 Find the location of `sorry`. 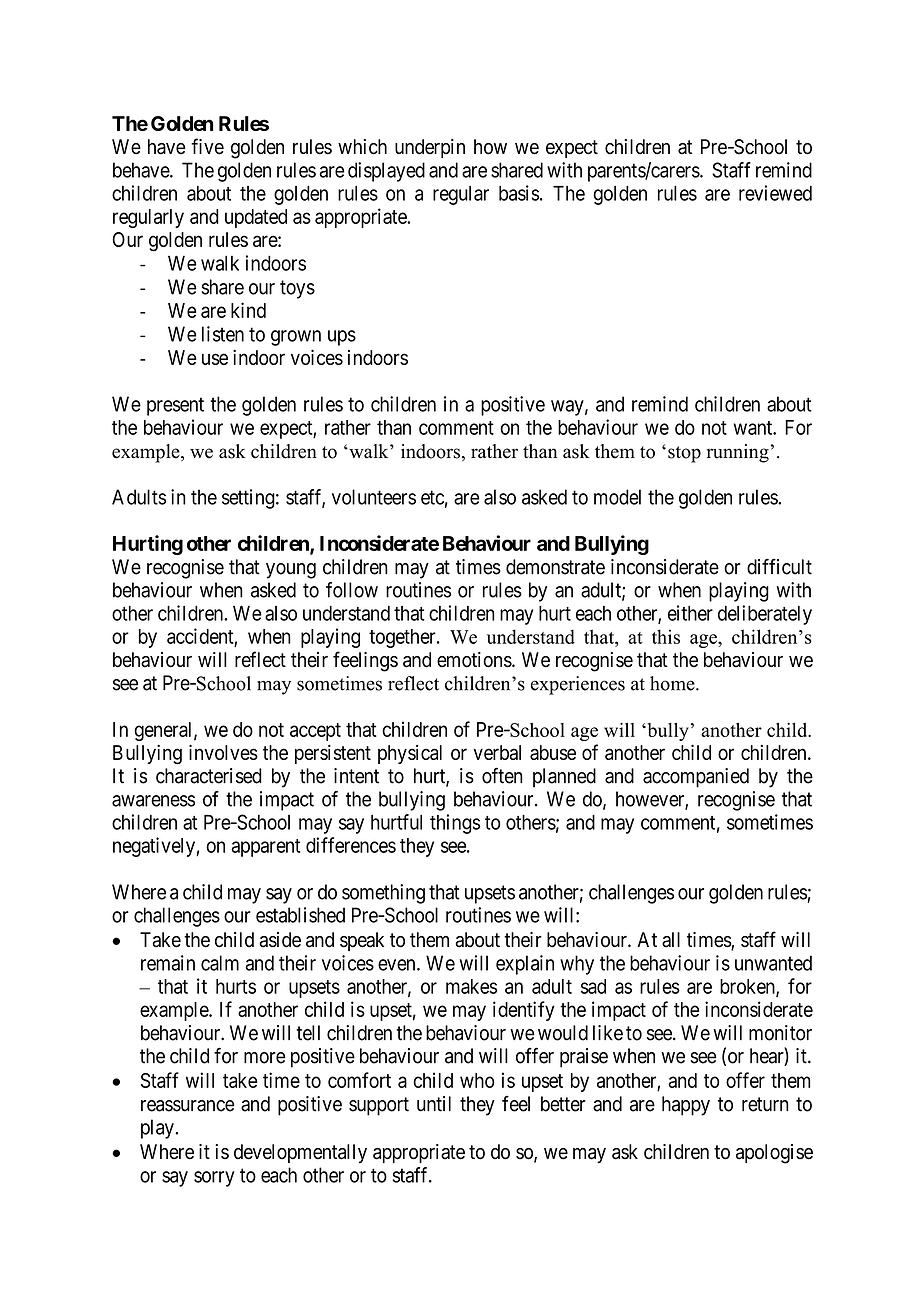

sorry is located at coordinates (214, 1179).
